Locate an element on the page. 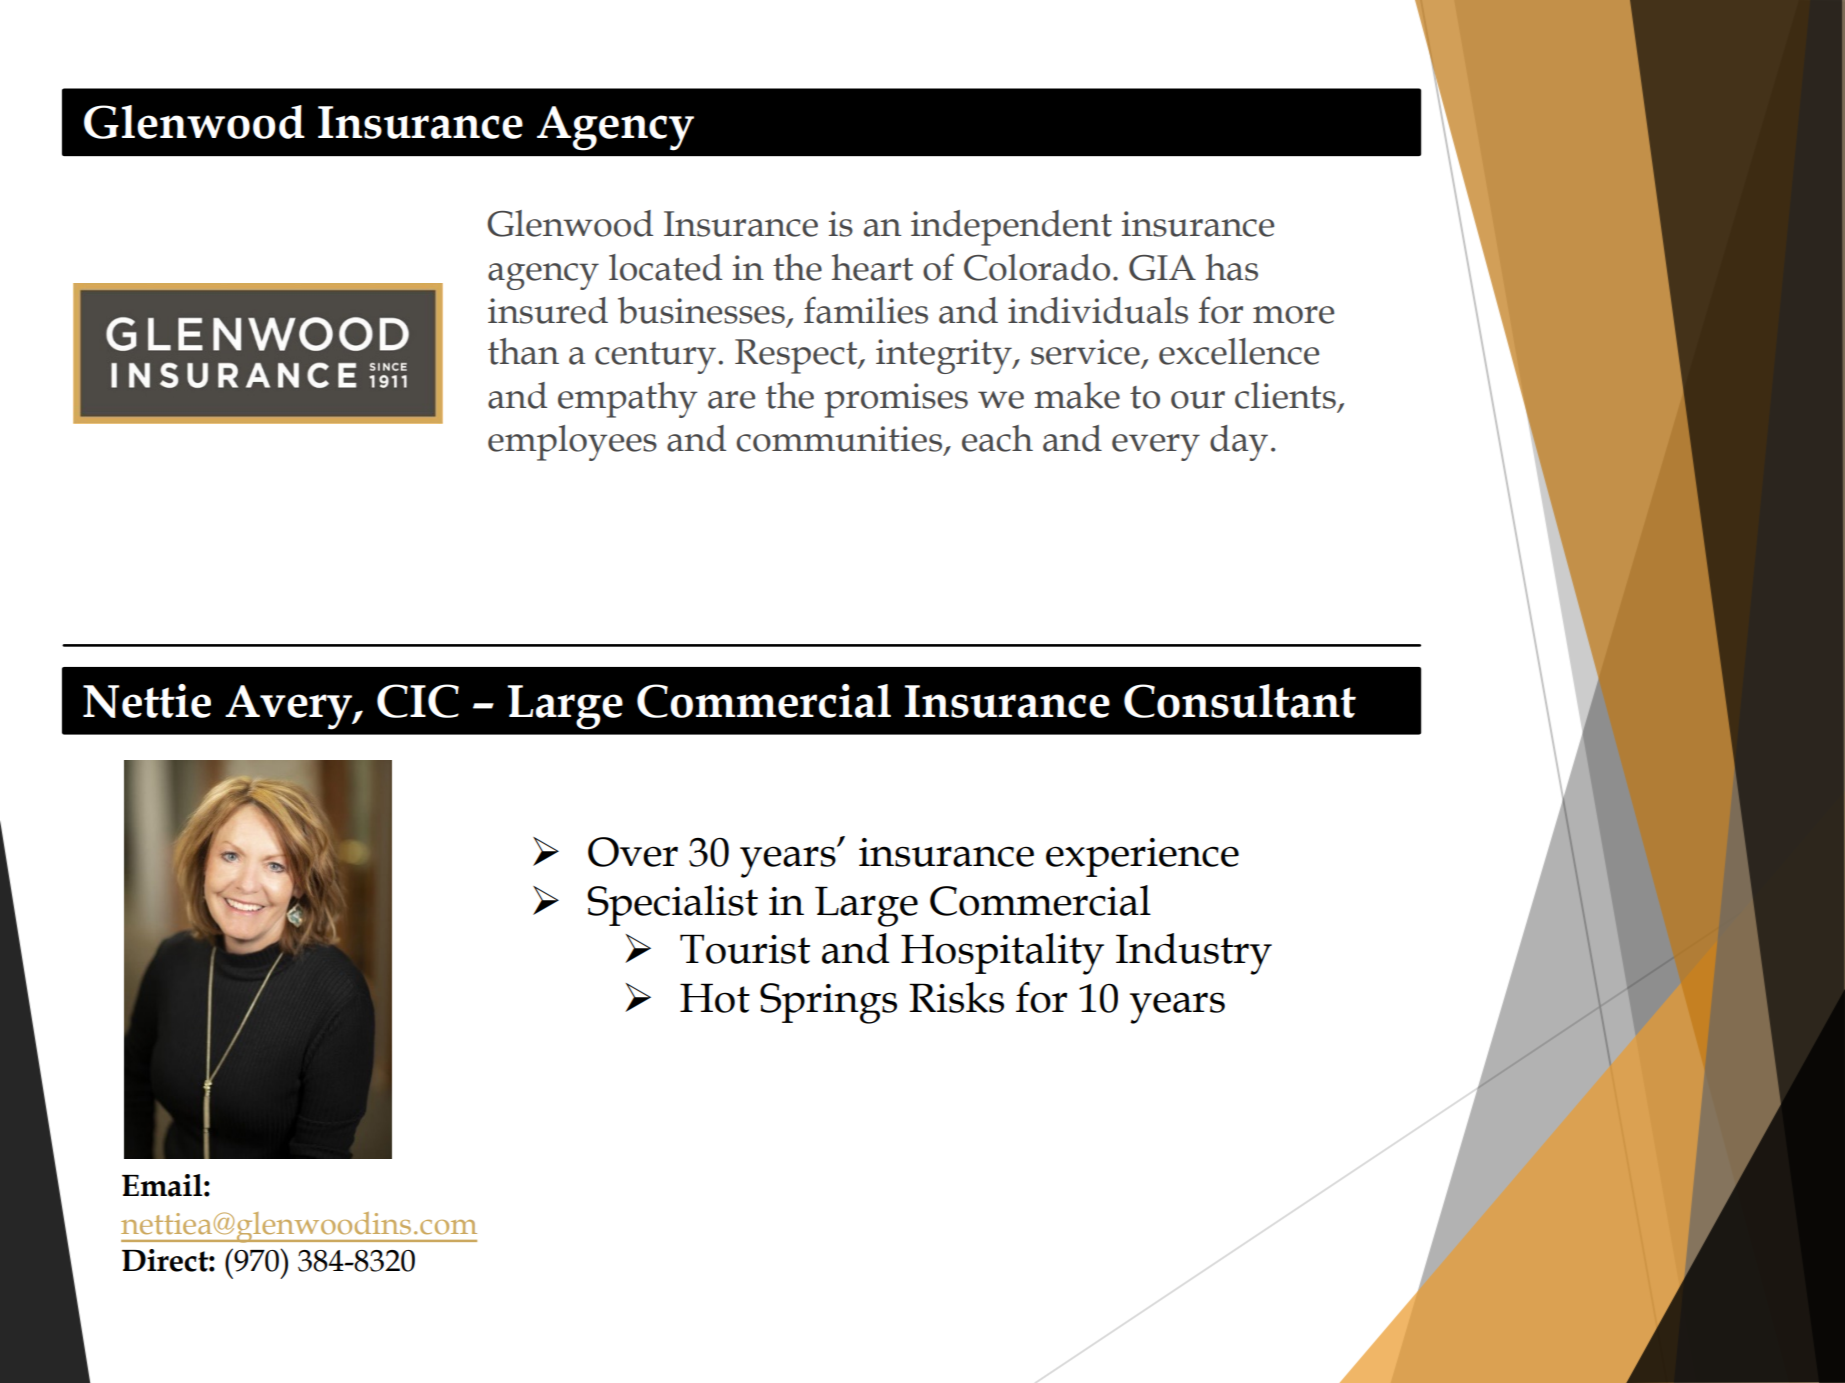 The image size is (1845, 1383). insured is located at coordinates (548, 310).
